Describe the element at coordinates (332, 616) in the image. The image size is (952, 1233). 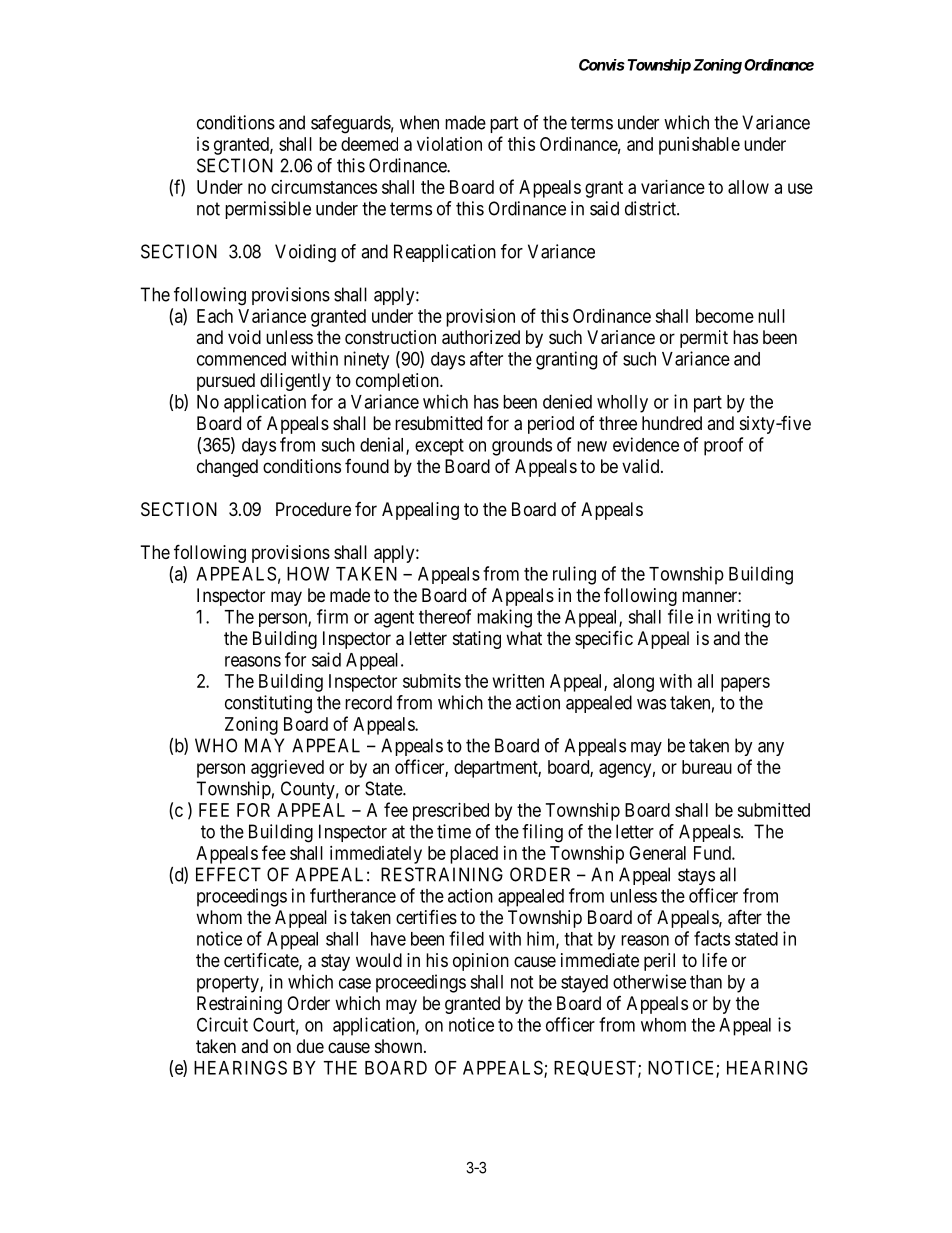
I see `firm` at that location.
